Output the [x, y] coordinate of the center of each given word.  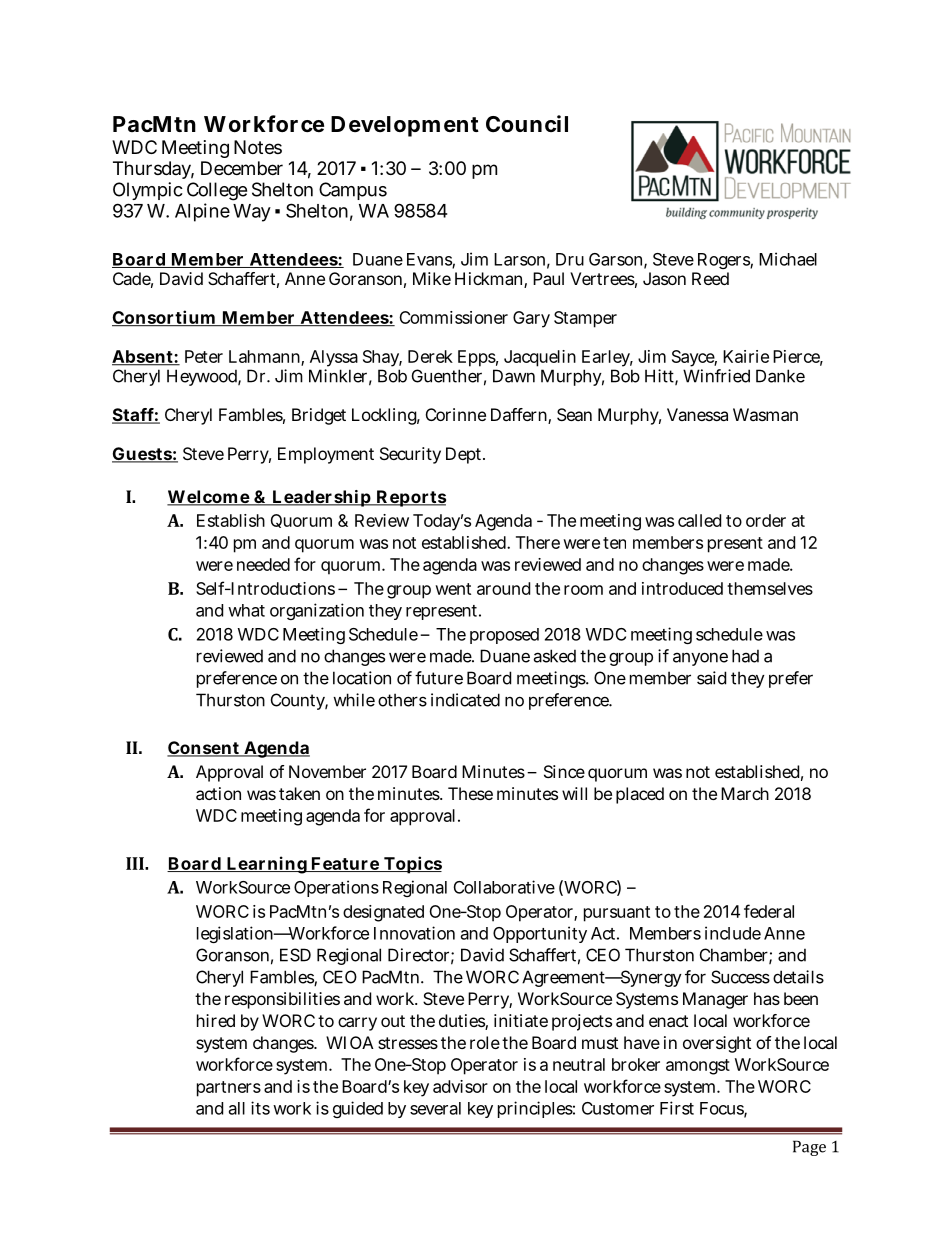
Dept [465, 455]
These [470, 793]
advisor [460, 1086]
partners [229, 1089]
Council [527, 123]
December [242, 168]
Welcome [209, 498]
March [745, 793]
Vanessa [697, 414]
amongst [698, 1067]
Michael [788, 259]
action [218, 793]
